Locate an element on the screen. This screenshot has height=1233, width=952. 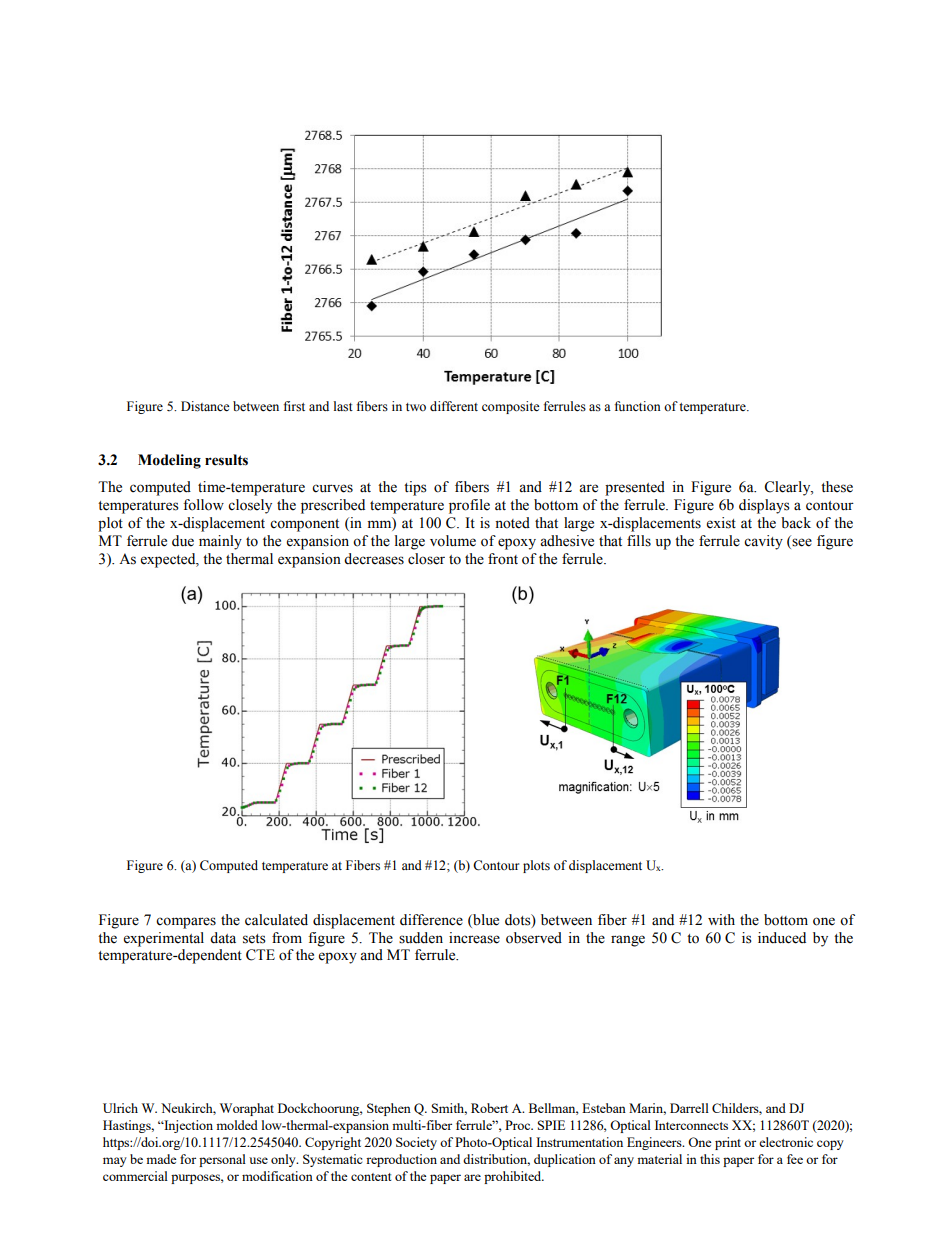
different is located at coordinates (454, 406).
